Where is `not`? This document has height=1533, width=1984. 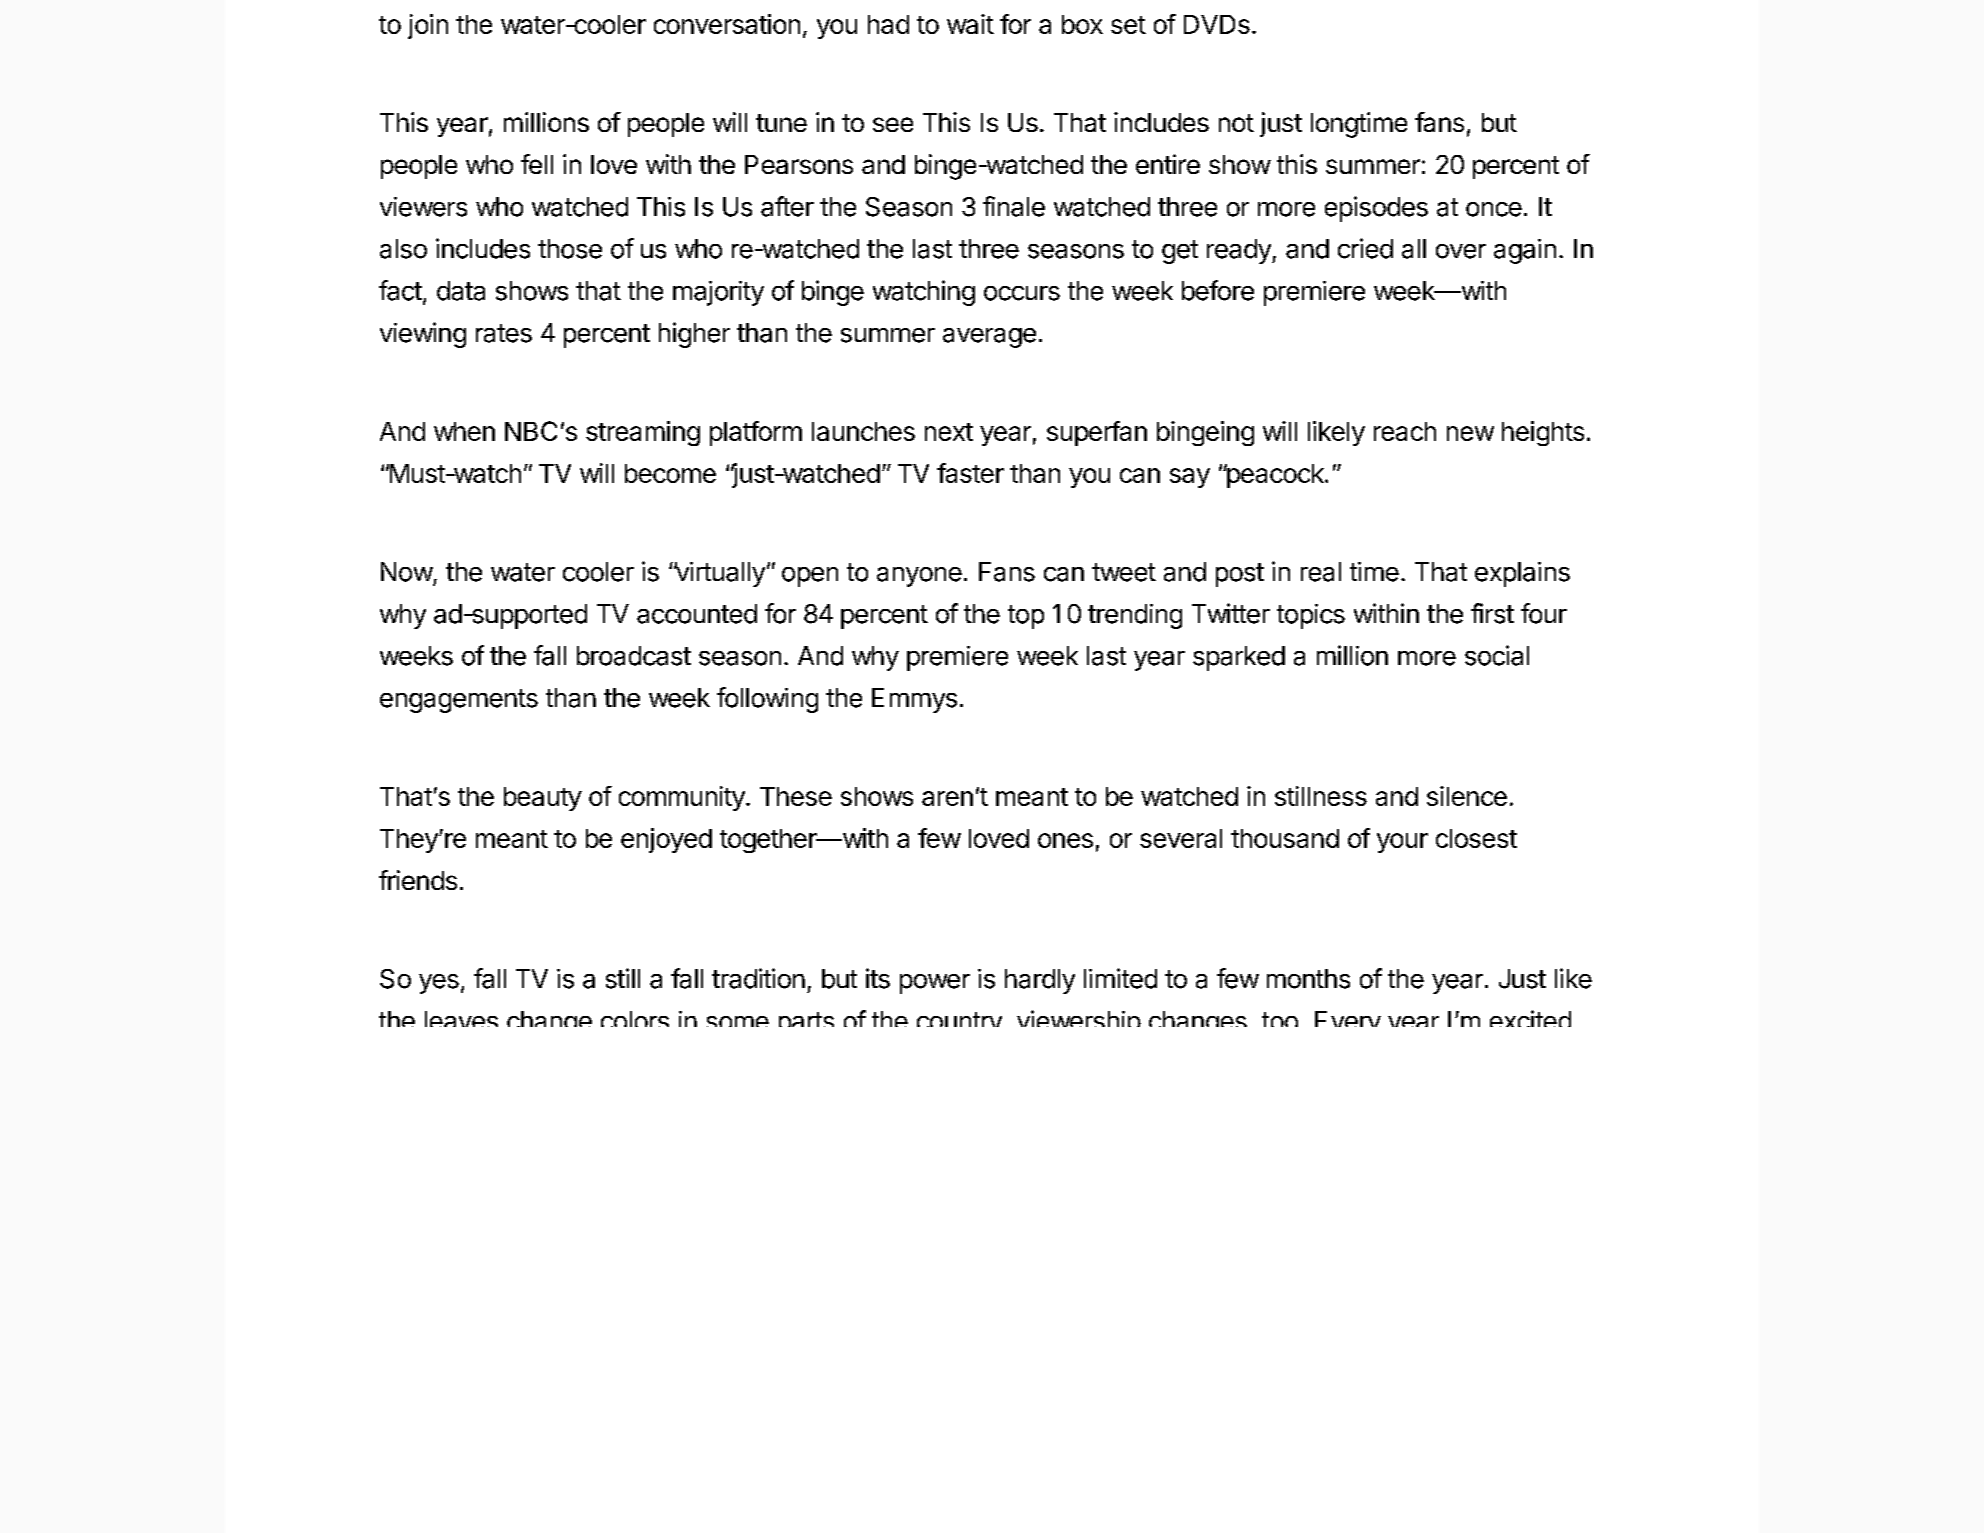
not is located at coordinates (1236, 123).
